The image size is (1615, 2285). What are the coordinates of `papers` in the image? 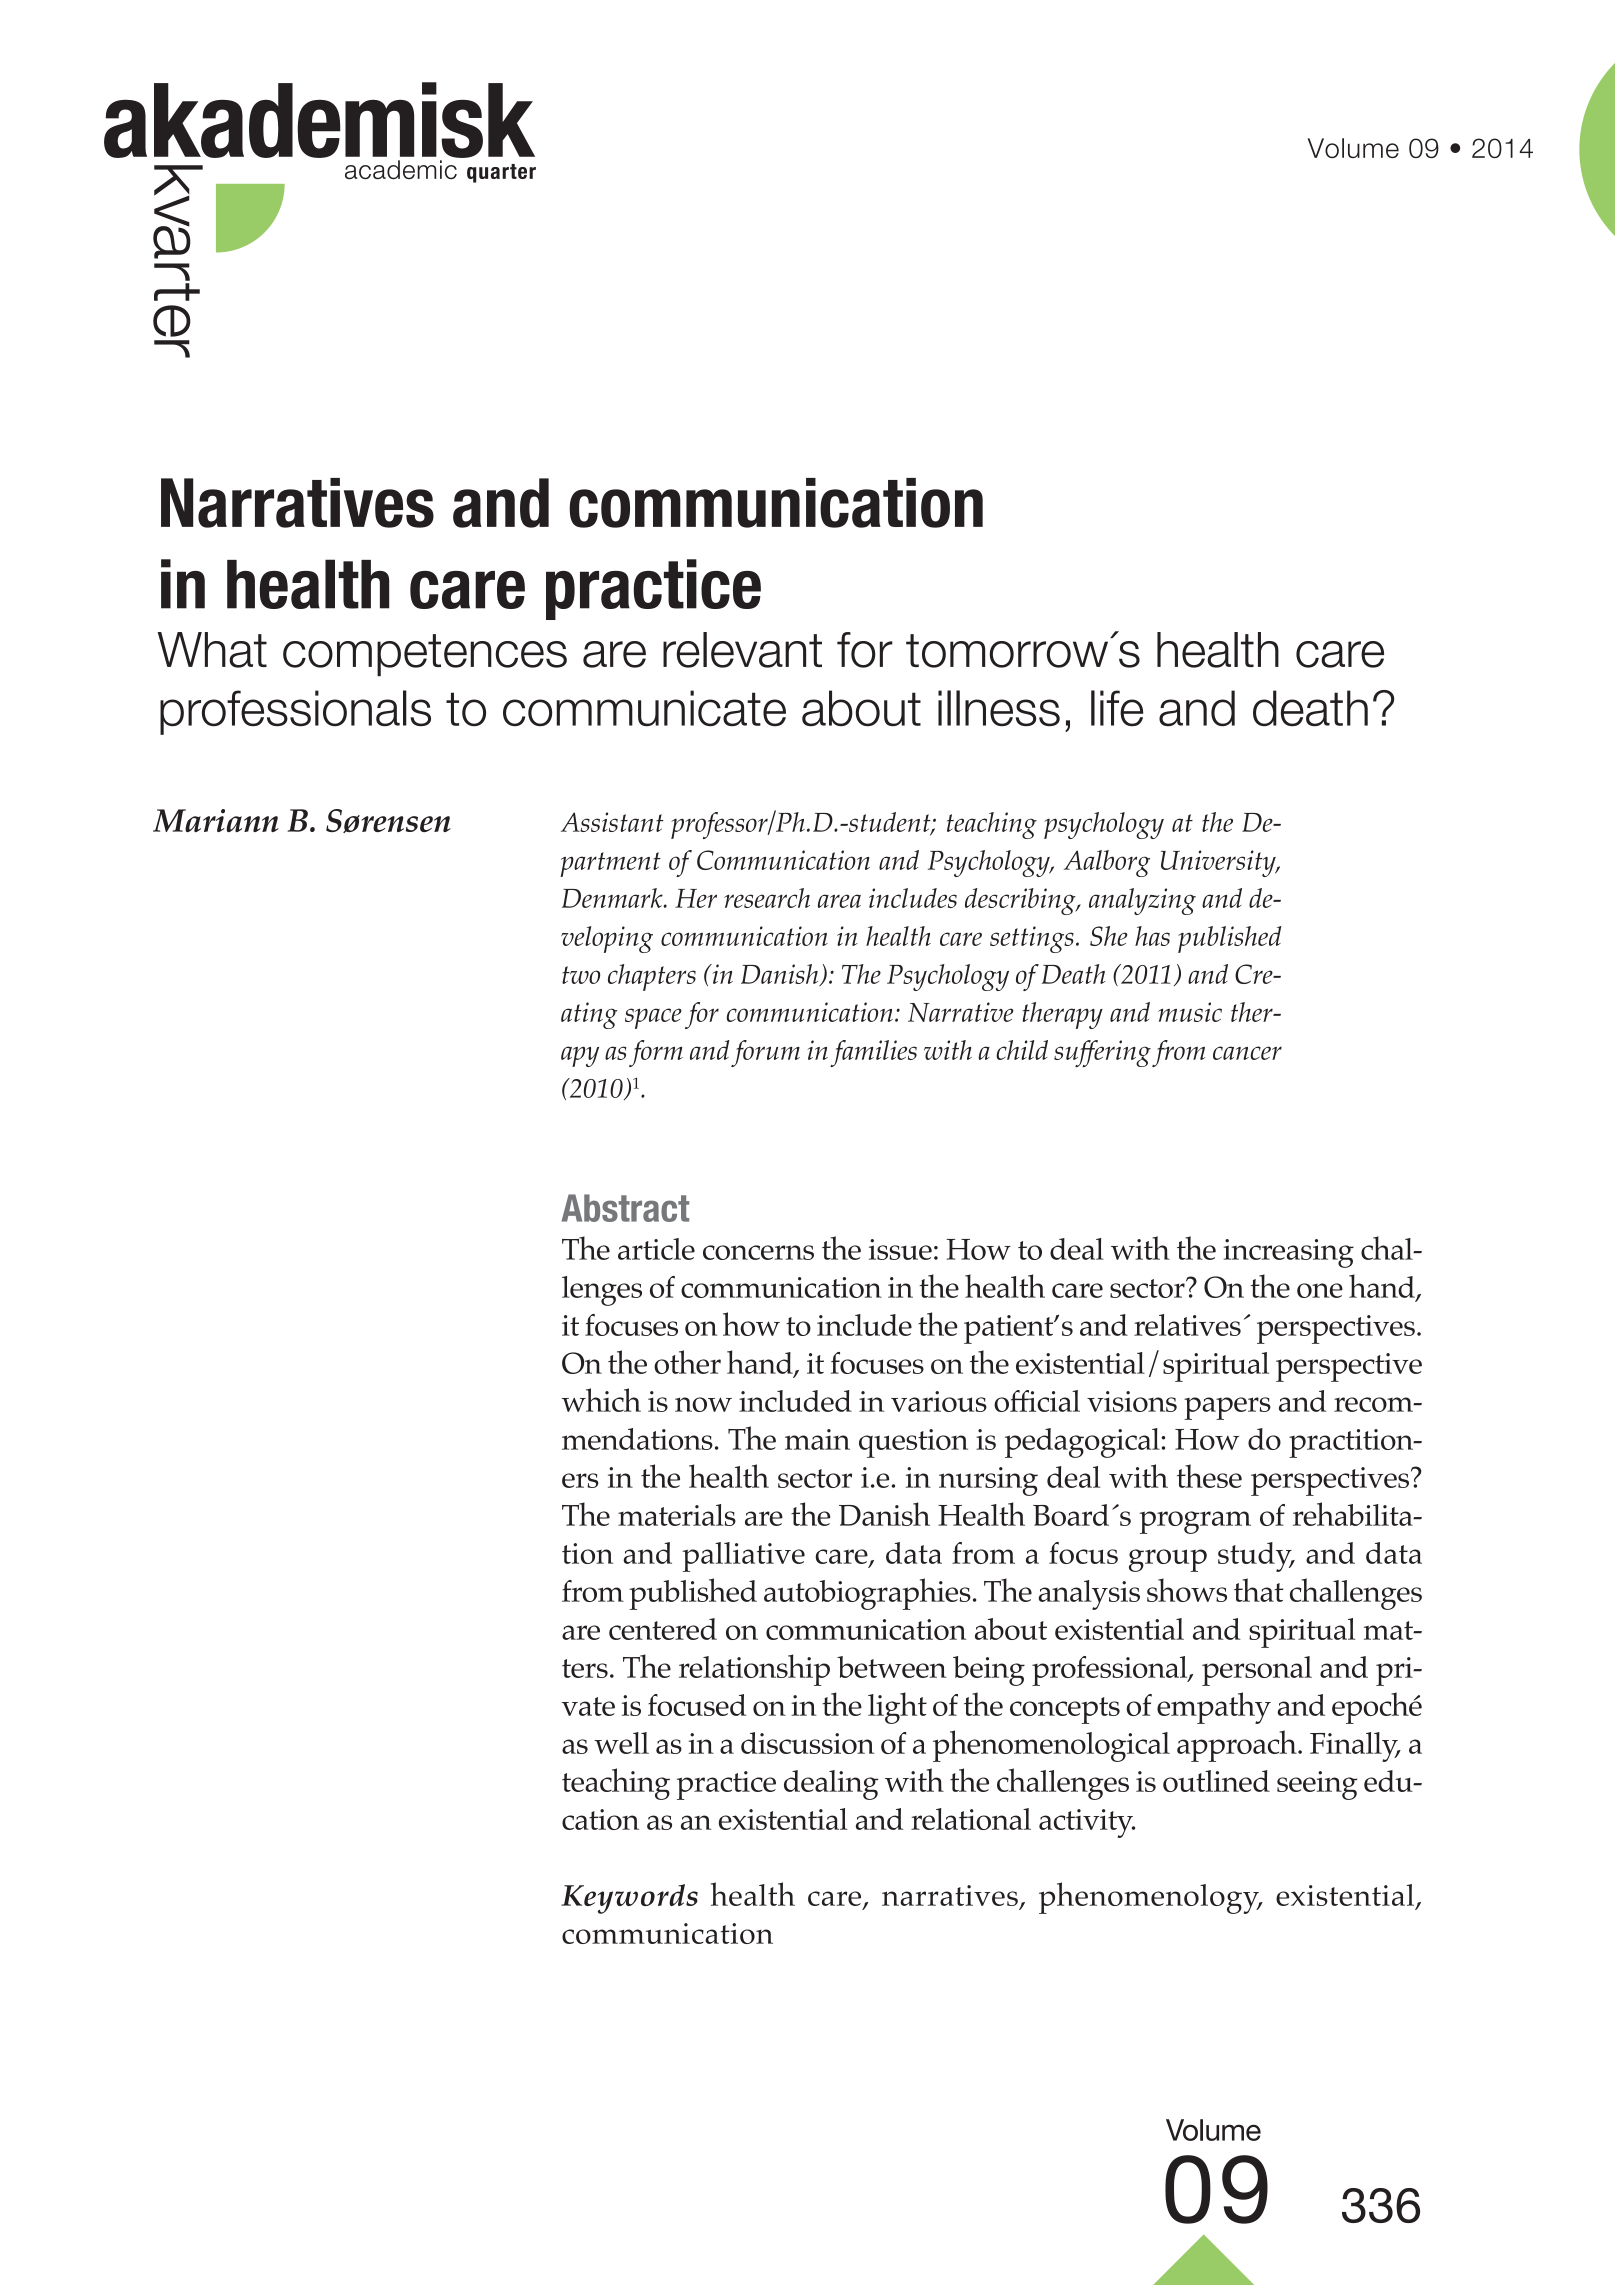 It's located at (1227, 1408).
